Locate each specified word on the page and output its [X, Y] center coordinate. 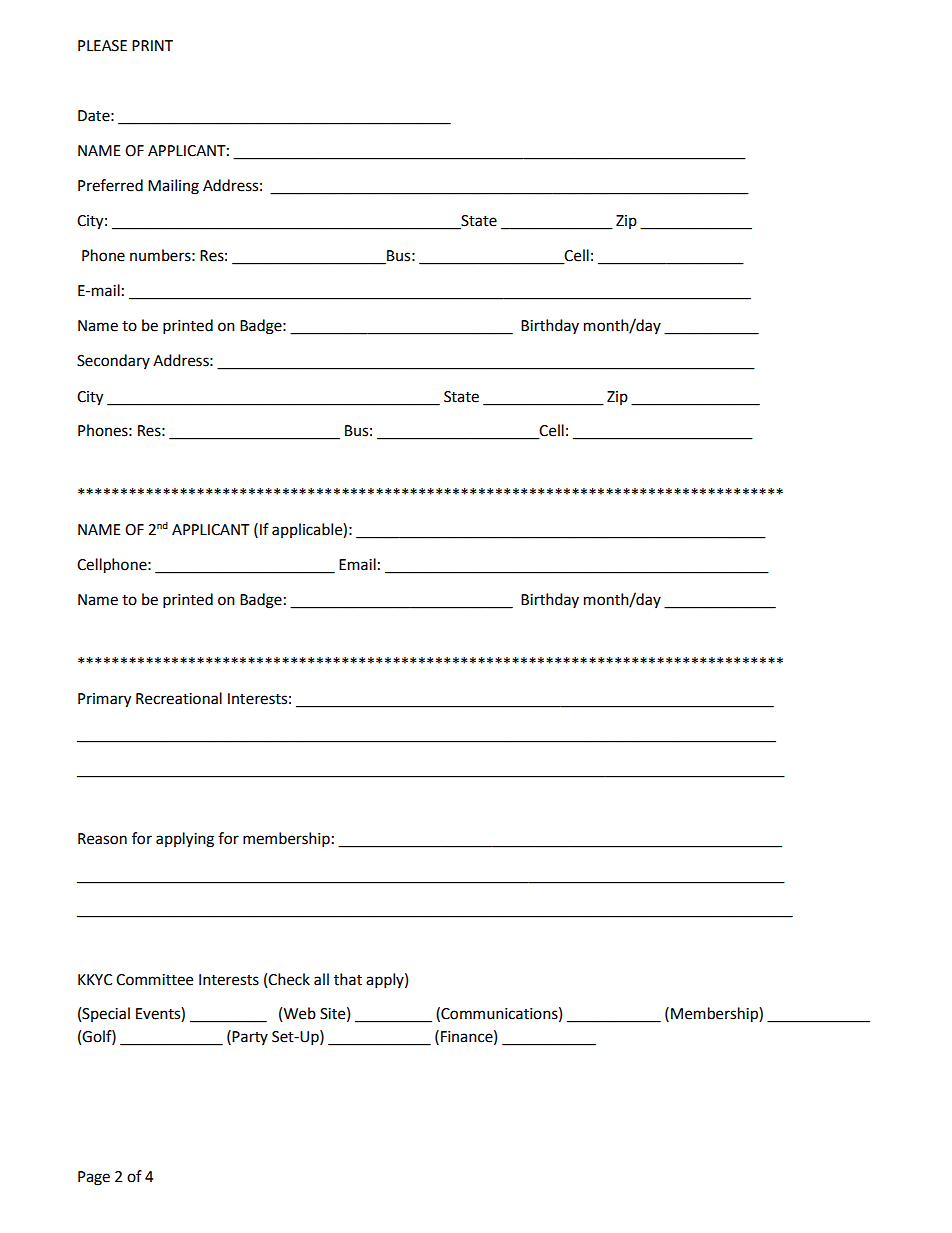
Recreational [179, 698]
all [321, 979]
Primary [104, 700]
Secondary [113, 361]
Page [94, 1178]
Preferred [110, 185]
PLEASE [102, 46]
